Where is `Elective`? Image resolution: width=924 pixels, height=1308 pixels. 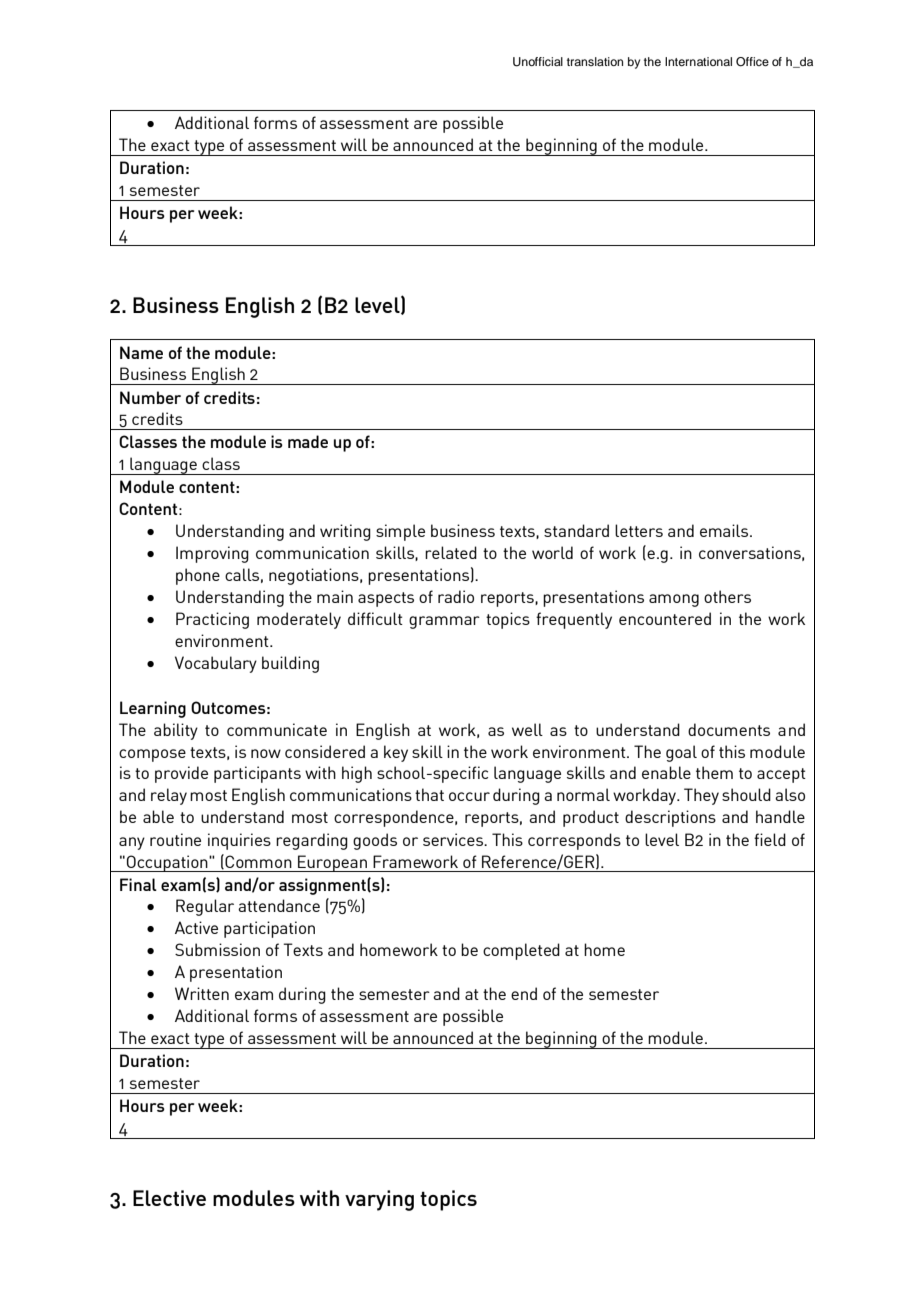
Elective is located at coordinates (169, 1198).
